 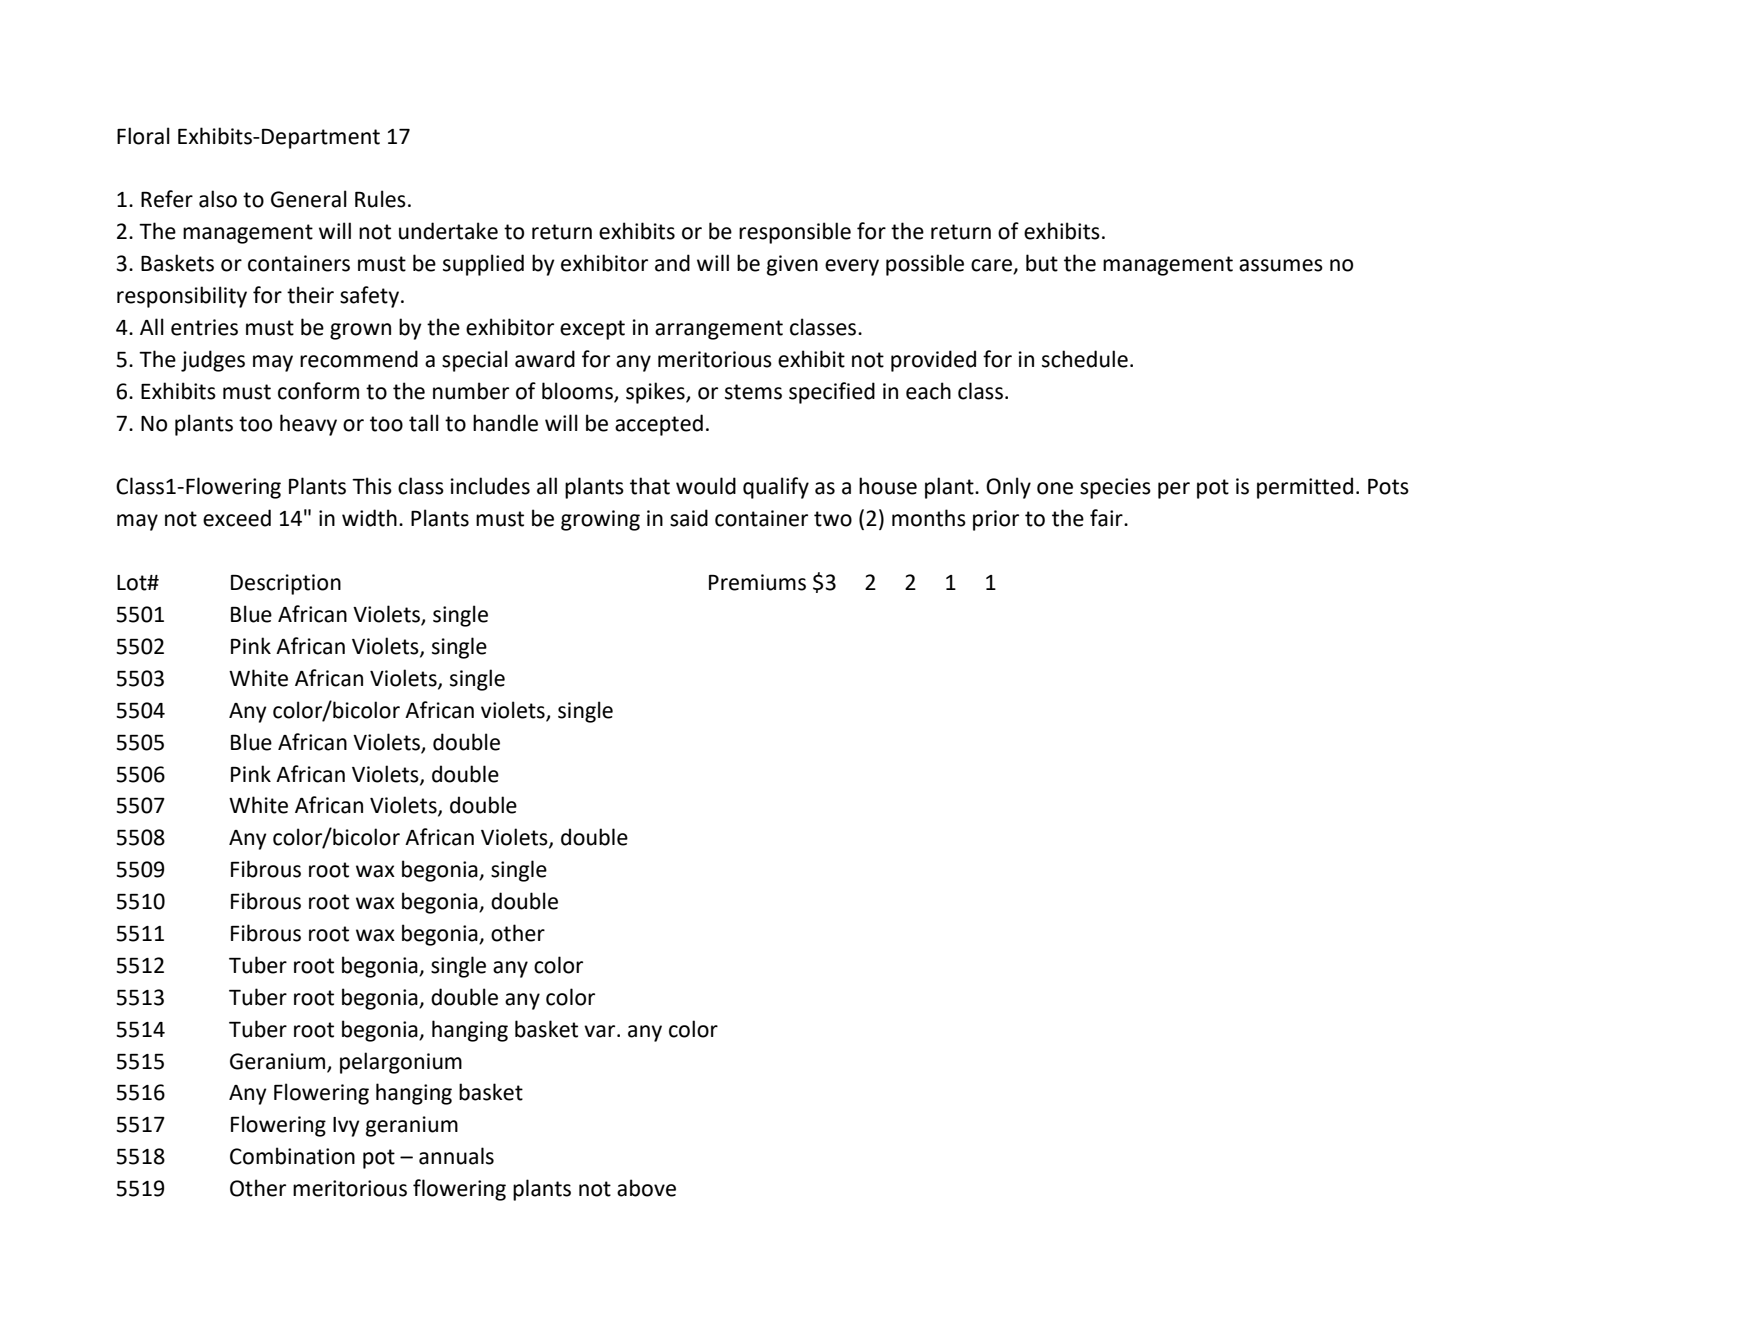 What do you see at coordinates (292, 1156) in the image?
I see `Combination` at bounding box center [292, 1156].
